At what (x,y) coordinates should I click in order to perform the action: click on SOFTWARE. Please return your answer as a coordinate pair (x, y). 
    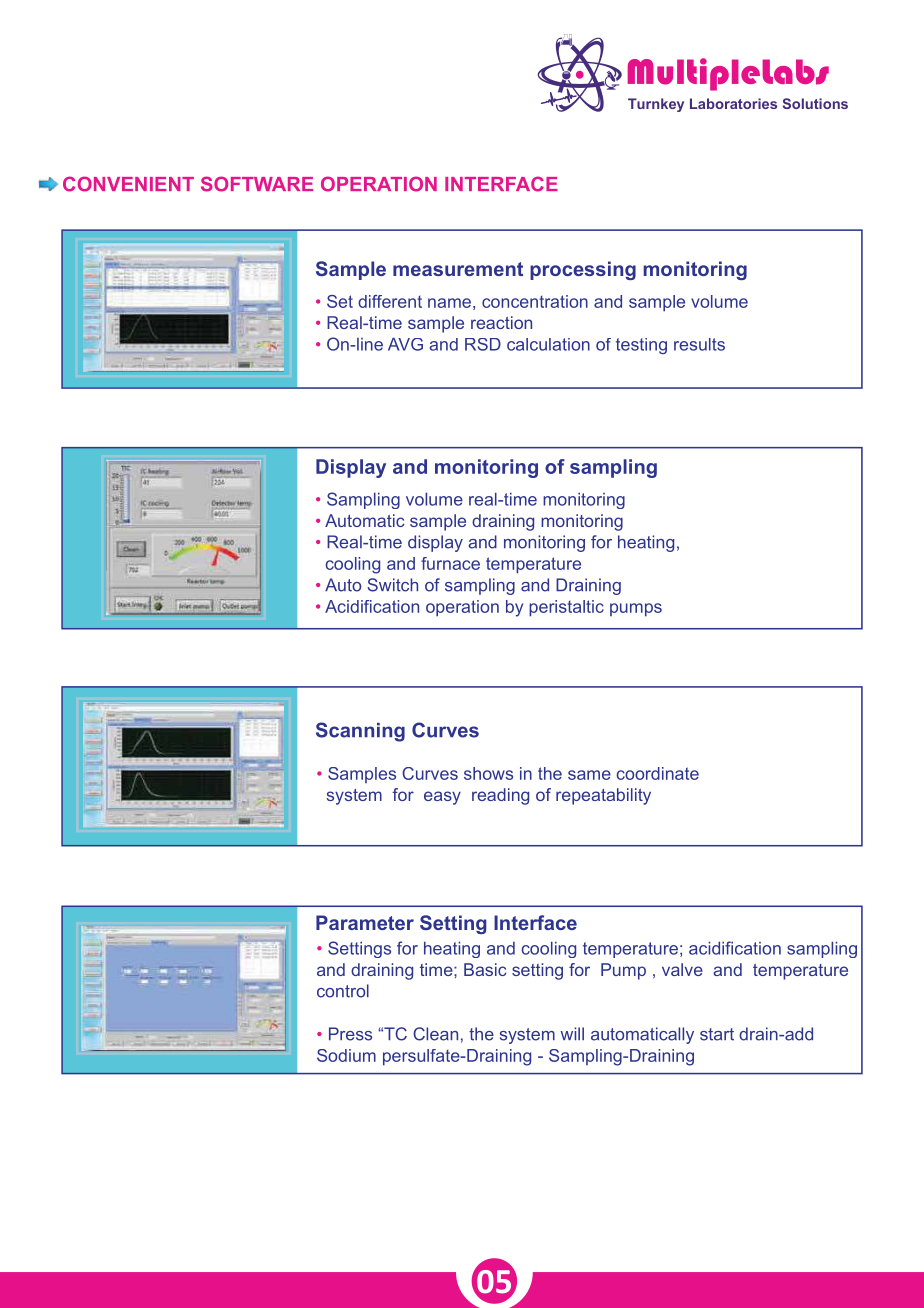
    Looking at the image, I should click on (257, 184).
